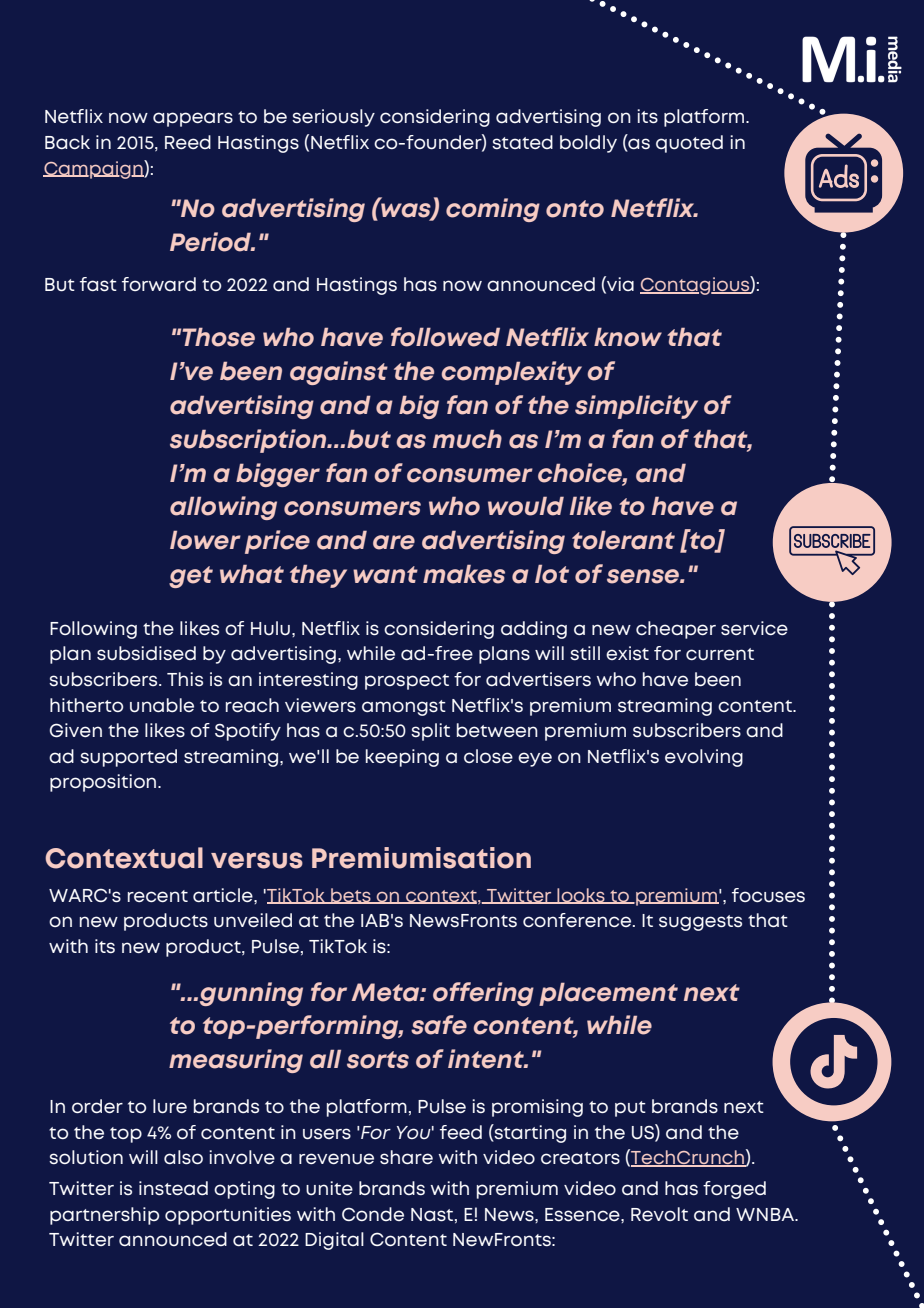 The height and width of the image is (1308, 924). Describe the element at coordinates (188, 142) in the image. I see `Reed` at that location.
